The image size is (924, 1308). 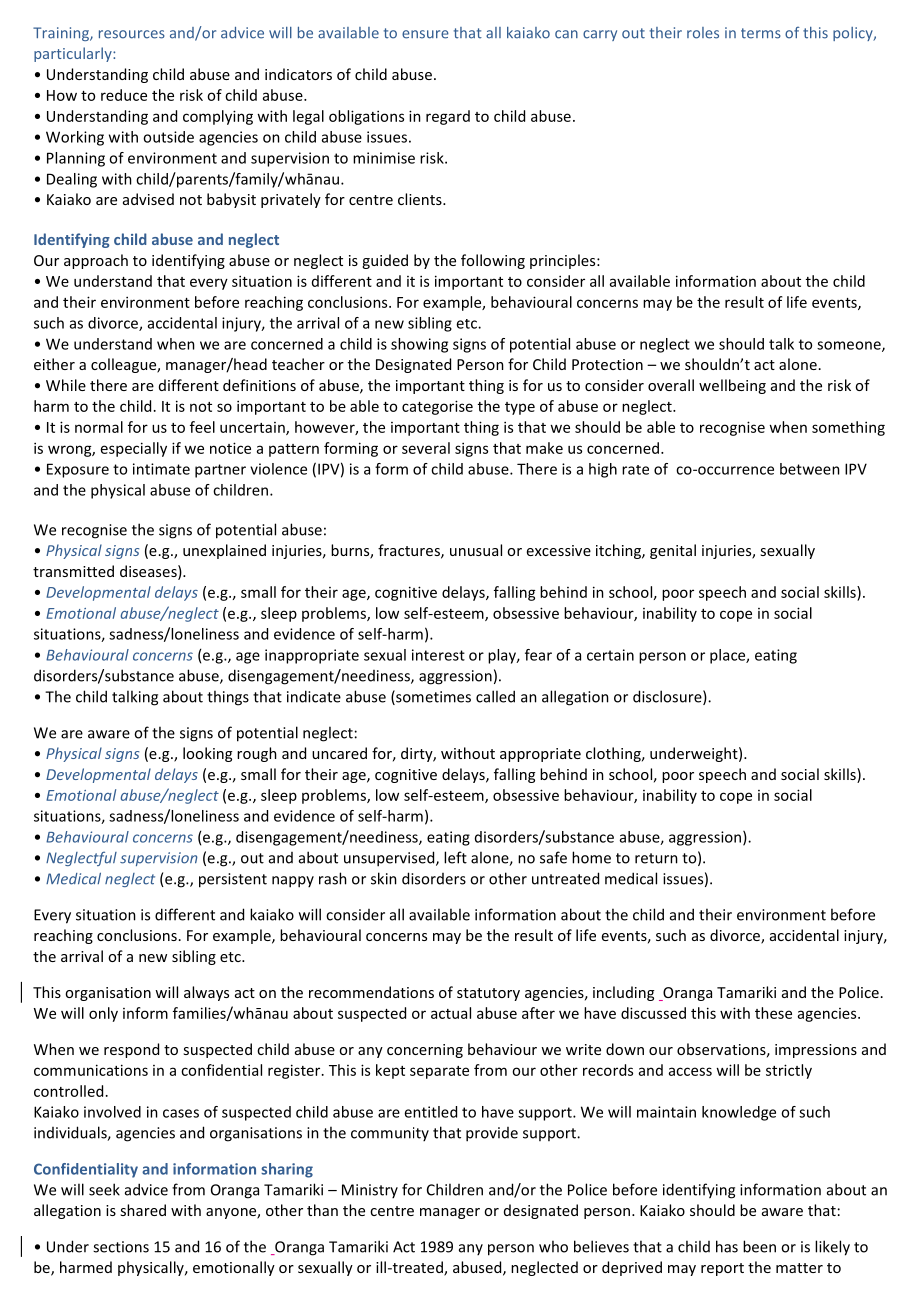 What do you see at coordinates (673, 551) in the screenshot?
I see `genital` at bounding box center [673, 551].
